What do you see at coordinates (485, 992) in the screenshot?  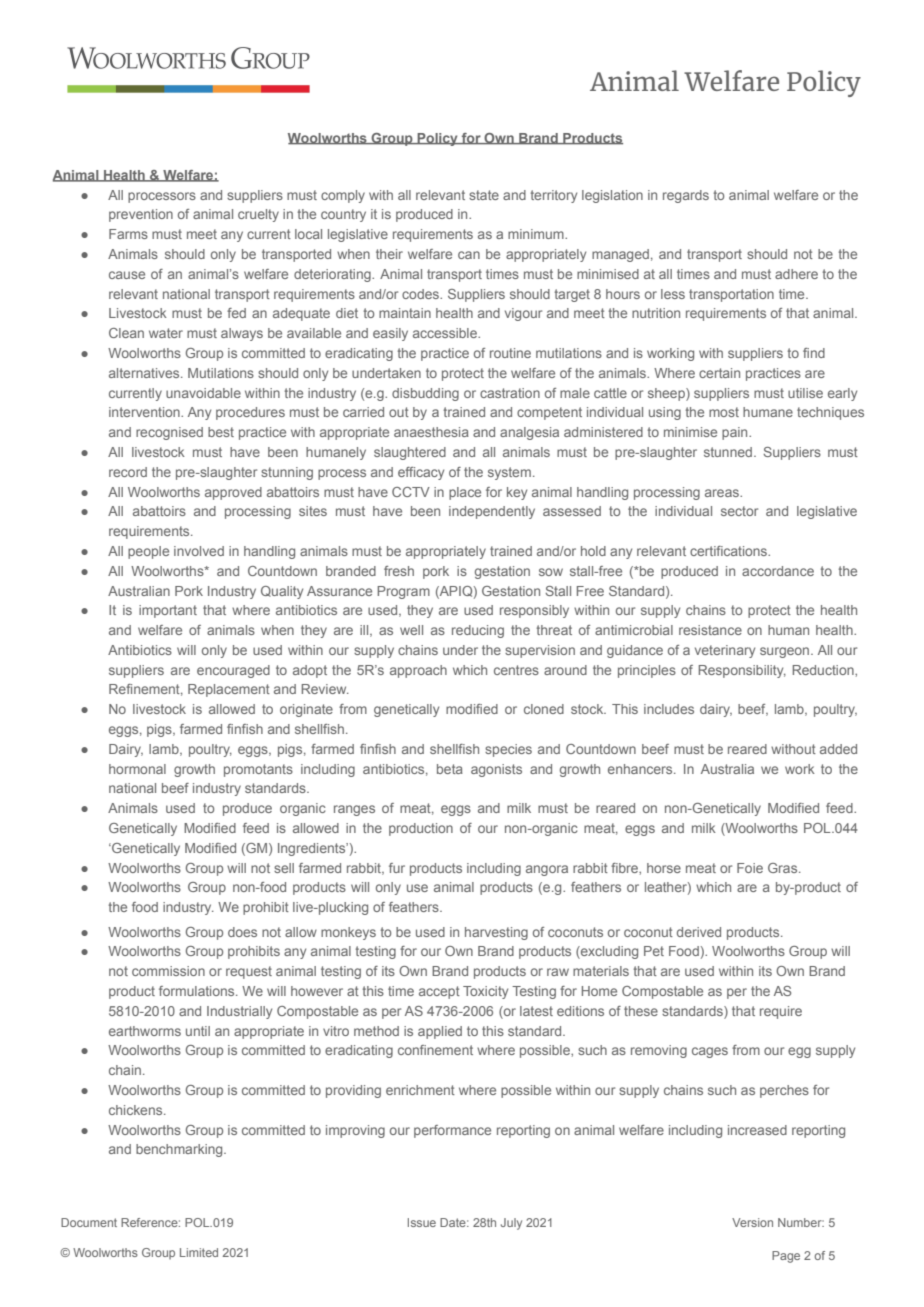 I see `Toxicity` at bounding box center [485, 992].
